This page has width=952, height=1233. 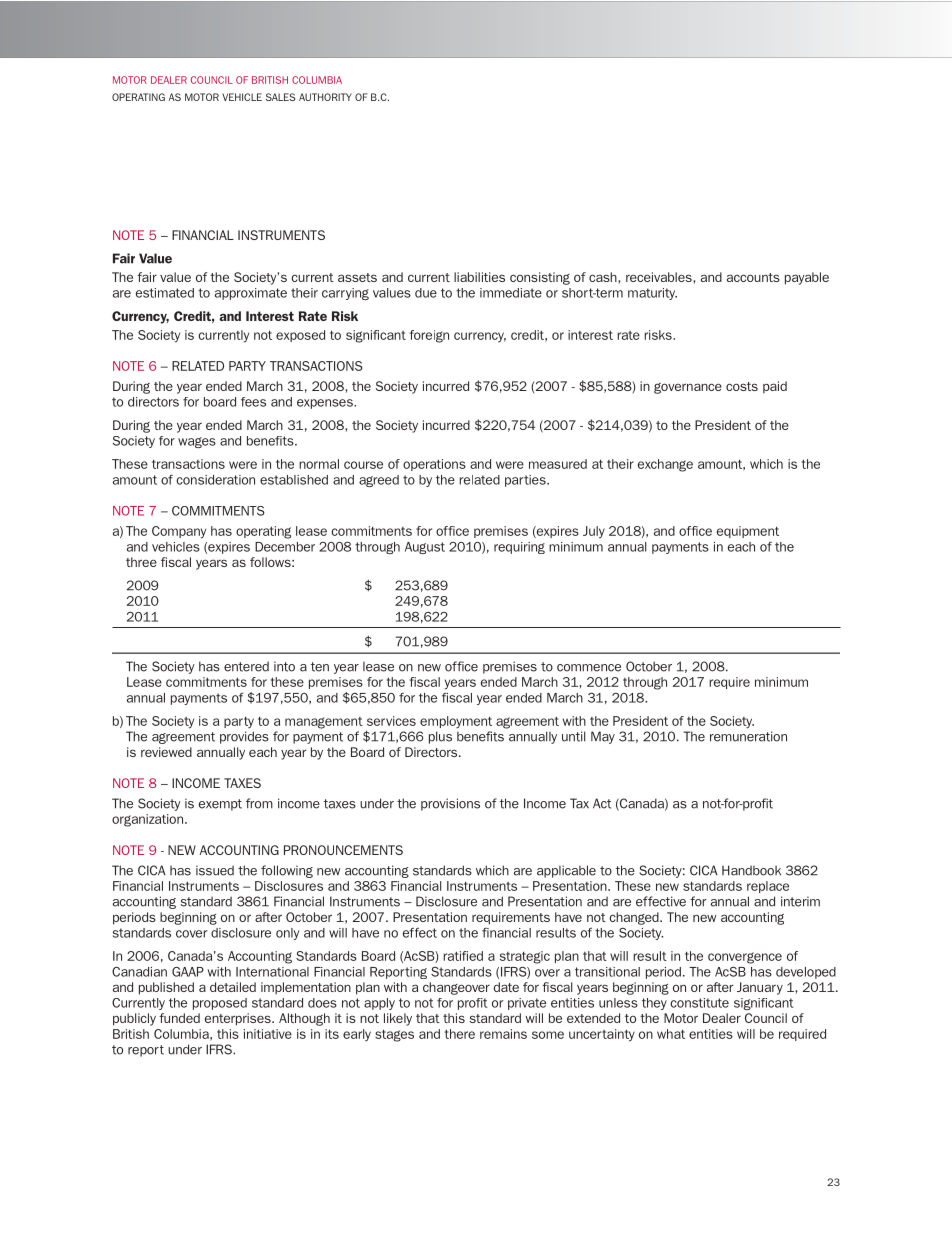 What do you see at coordinates (748, 532) in the page?
I see `equipment` at bounding box center [748, 532].
